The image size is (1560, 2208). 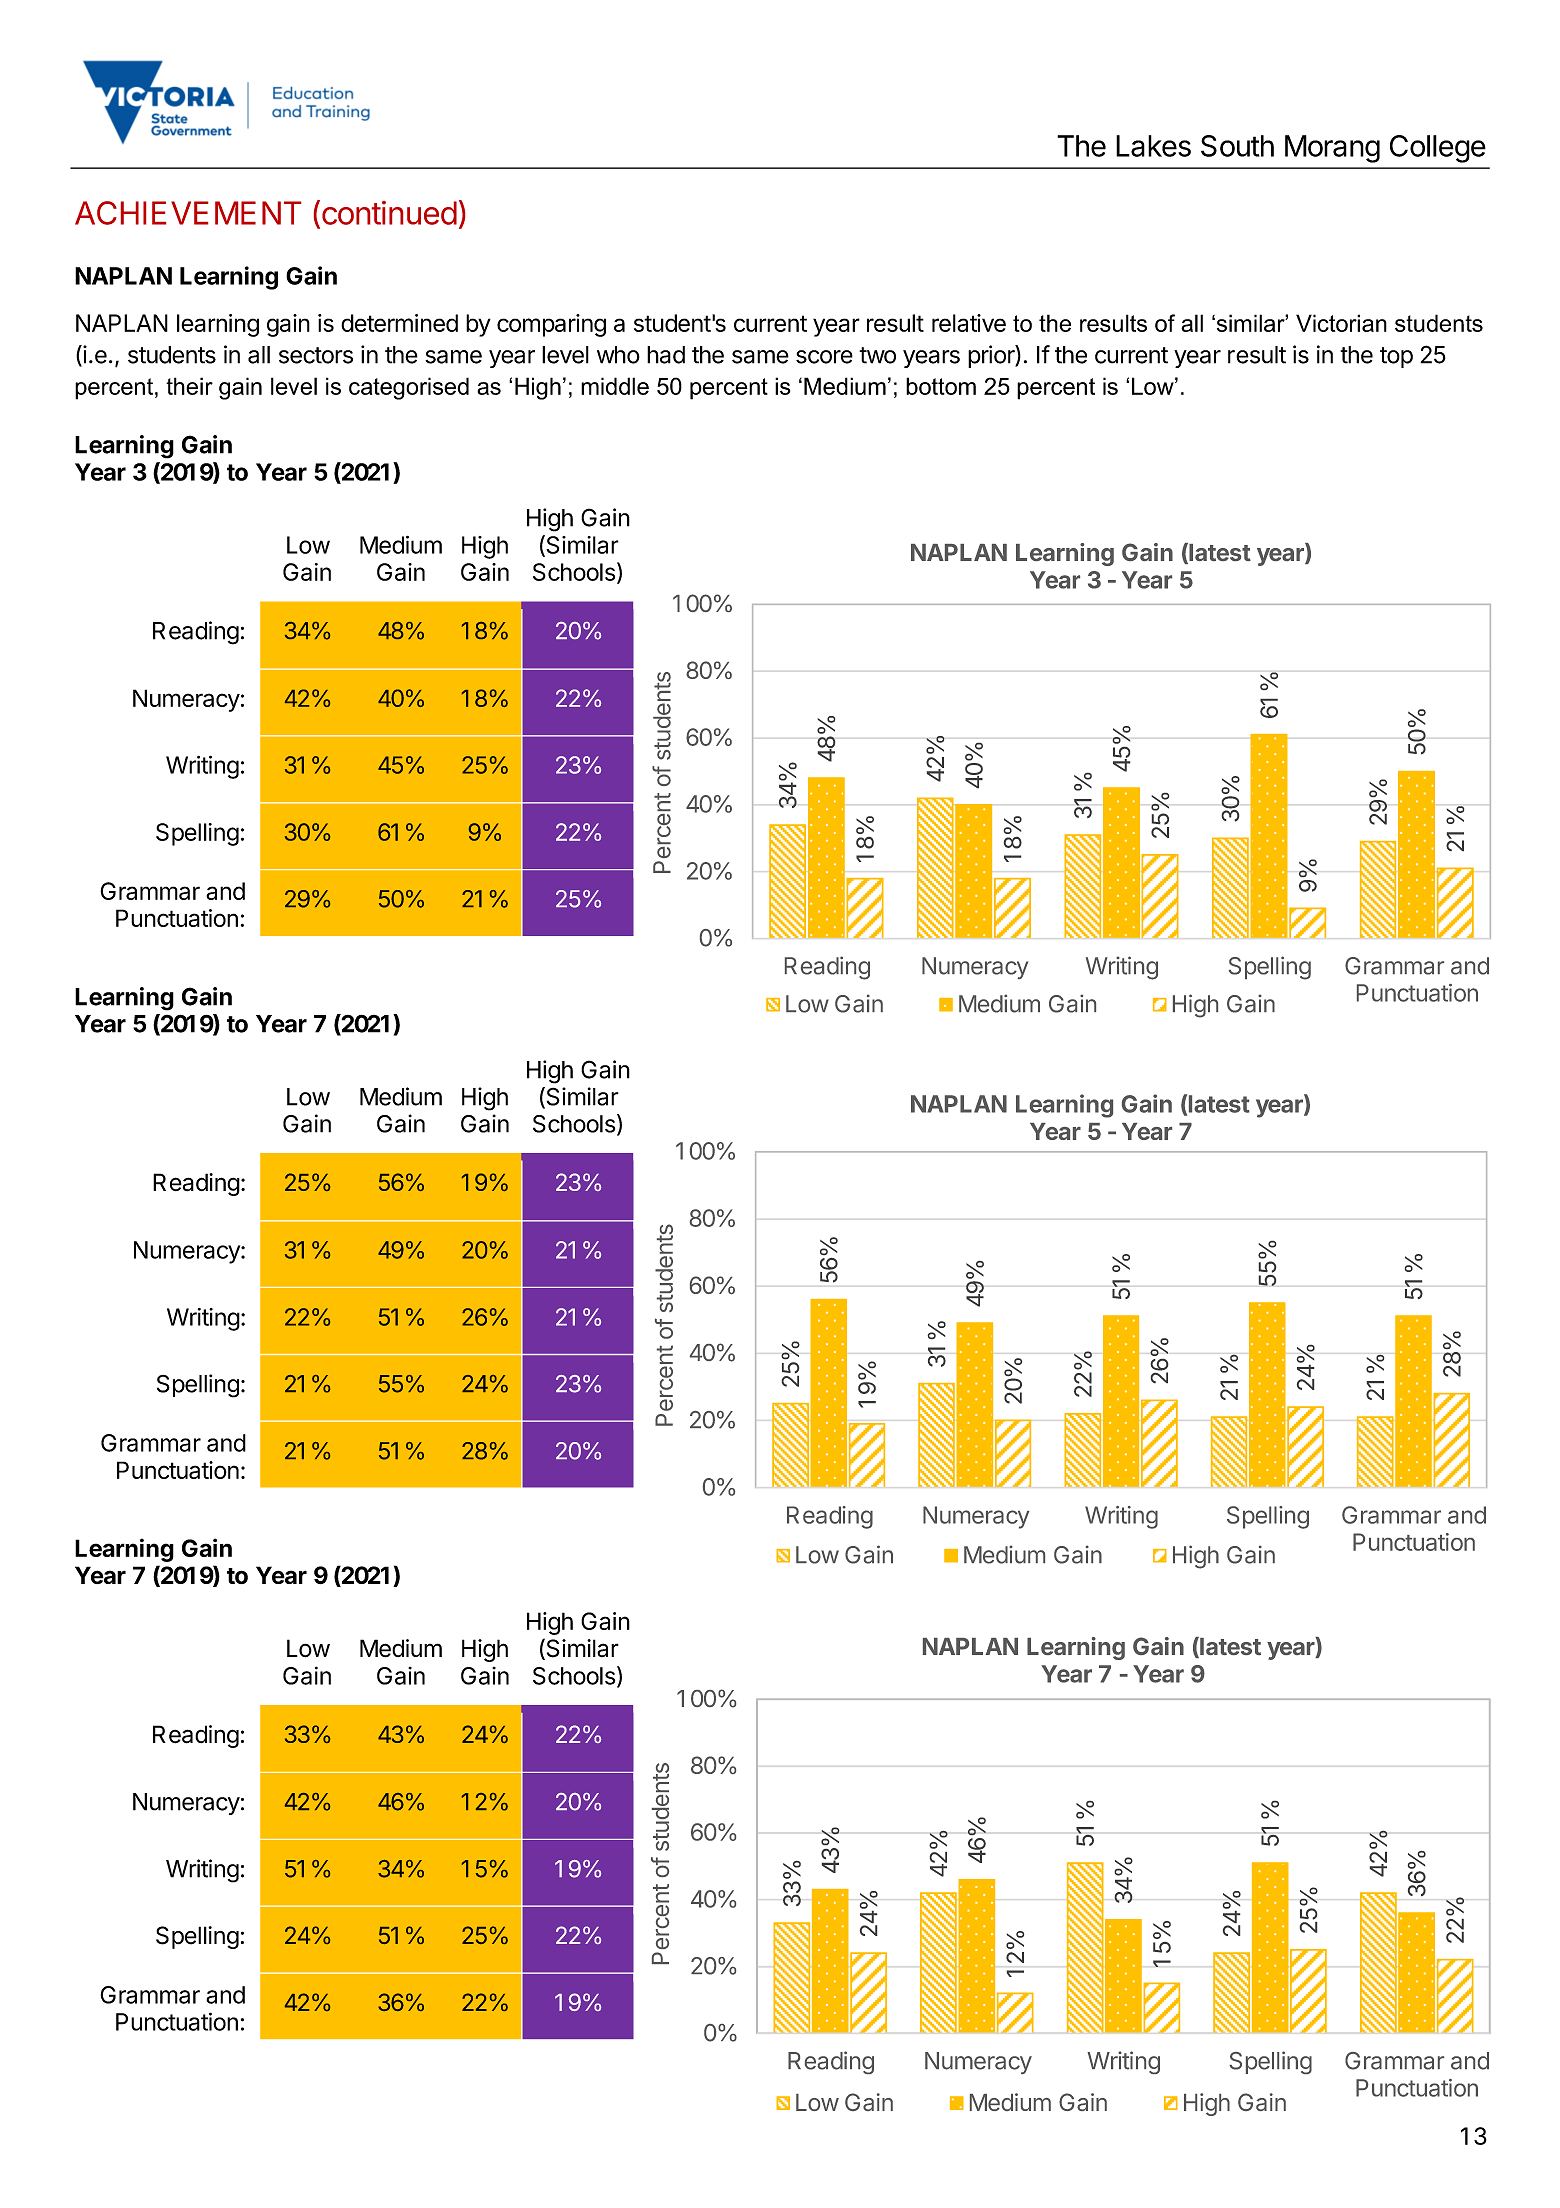 What do you see at coordinates (399, 323) in the screenshot?
I see `determined` at bounding box center [399, 323].
